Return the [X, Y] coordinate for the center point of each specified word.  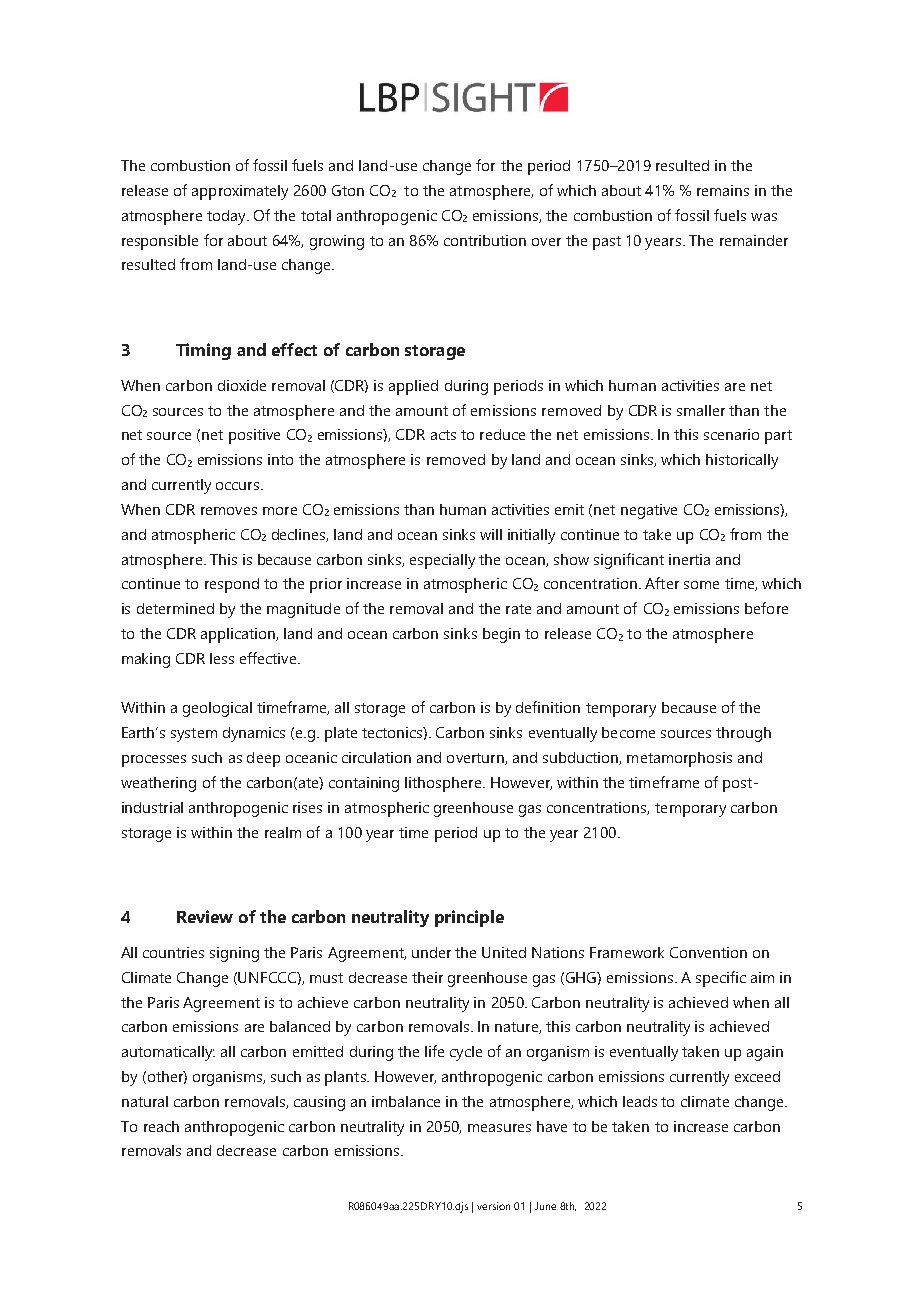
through [743, 734]
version [493, 1206]
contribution [485, 240]
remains [723, 190]
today [227, 217]
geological [217, 709]
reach [161, 1126]
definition [548, 707]
